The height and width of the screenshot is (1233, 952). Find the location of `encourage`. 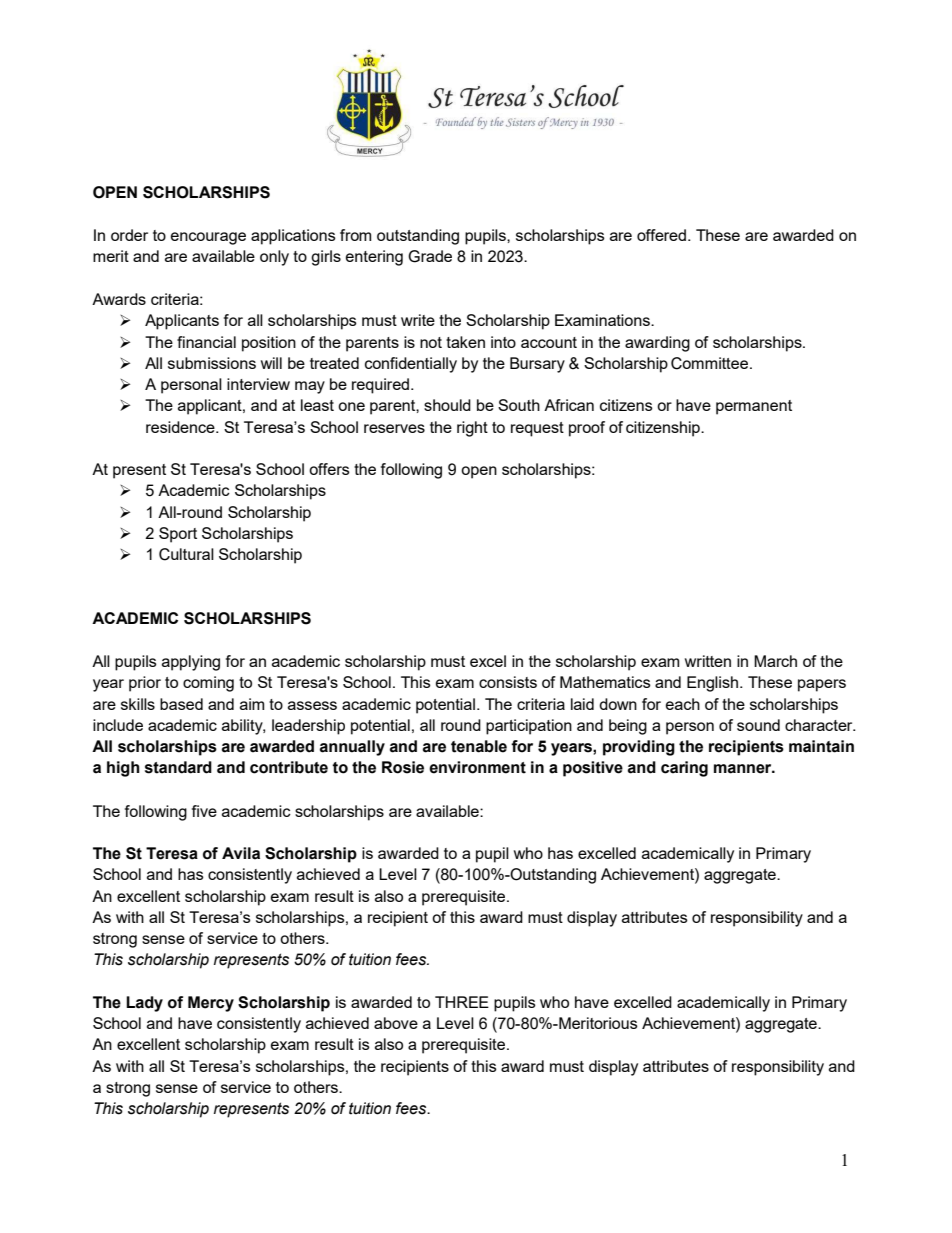

encourage is located at coordinates (208, 238).
